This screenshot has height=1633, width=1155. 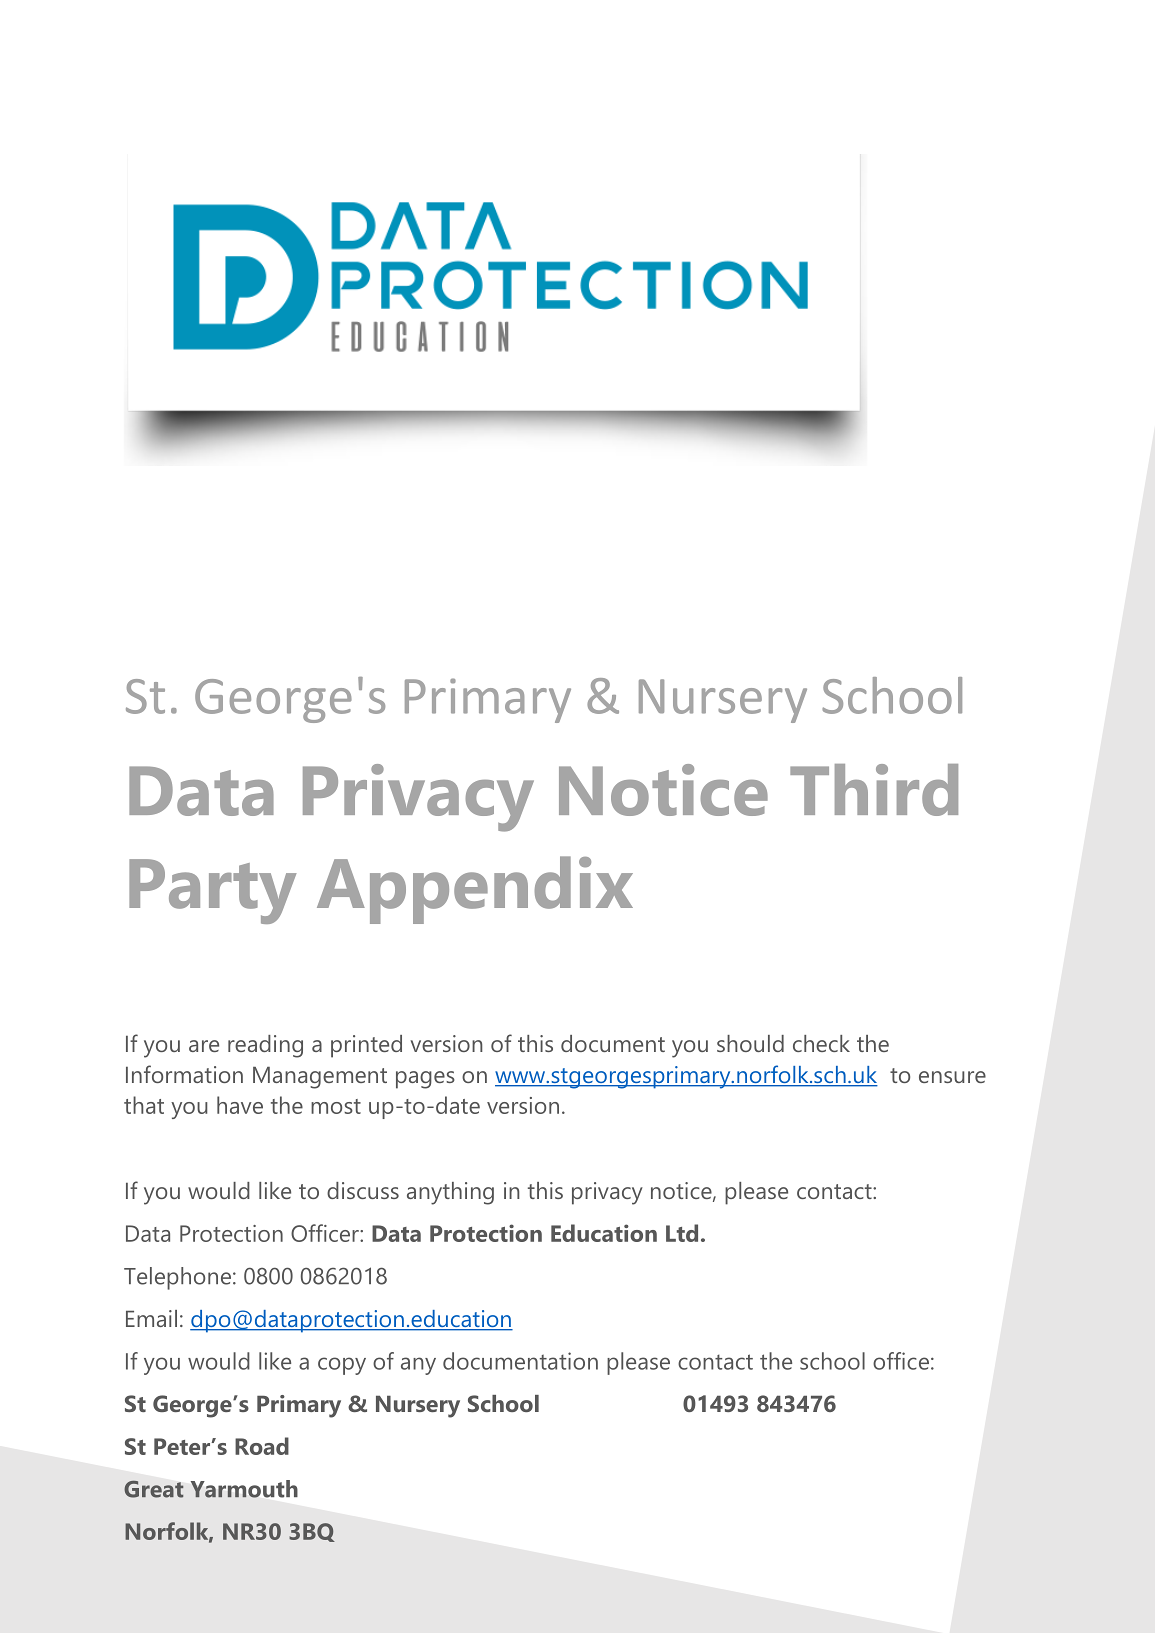 What do you see at coordinates (151, 1318) in the screenshot?
I see `Email` at bounding box center [151, 1318].
